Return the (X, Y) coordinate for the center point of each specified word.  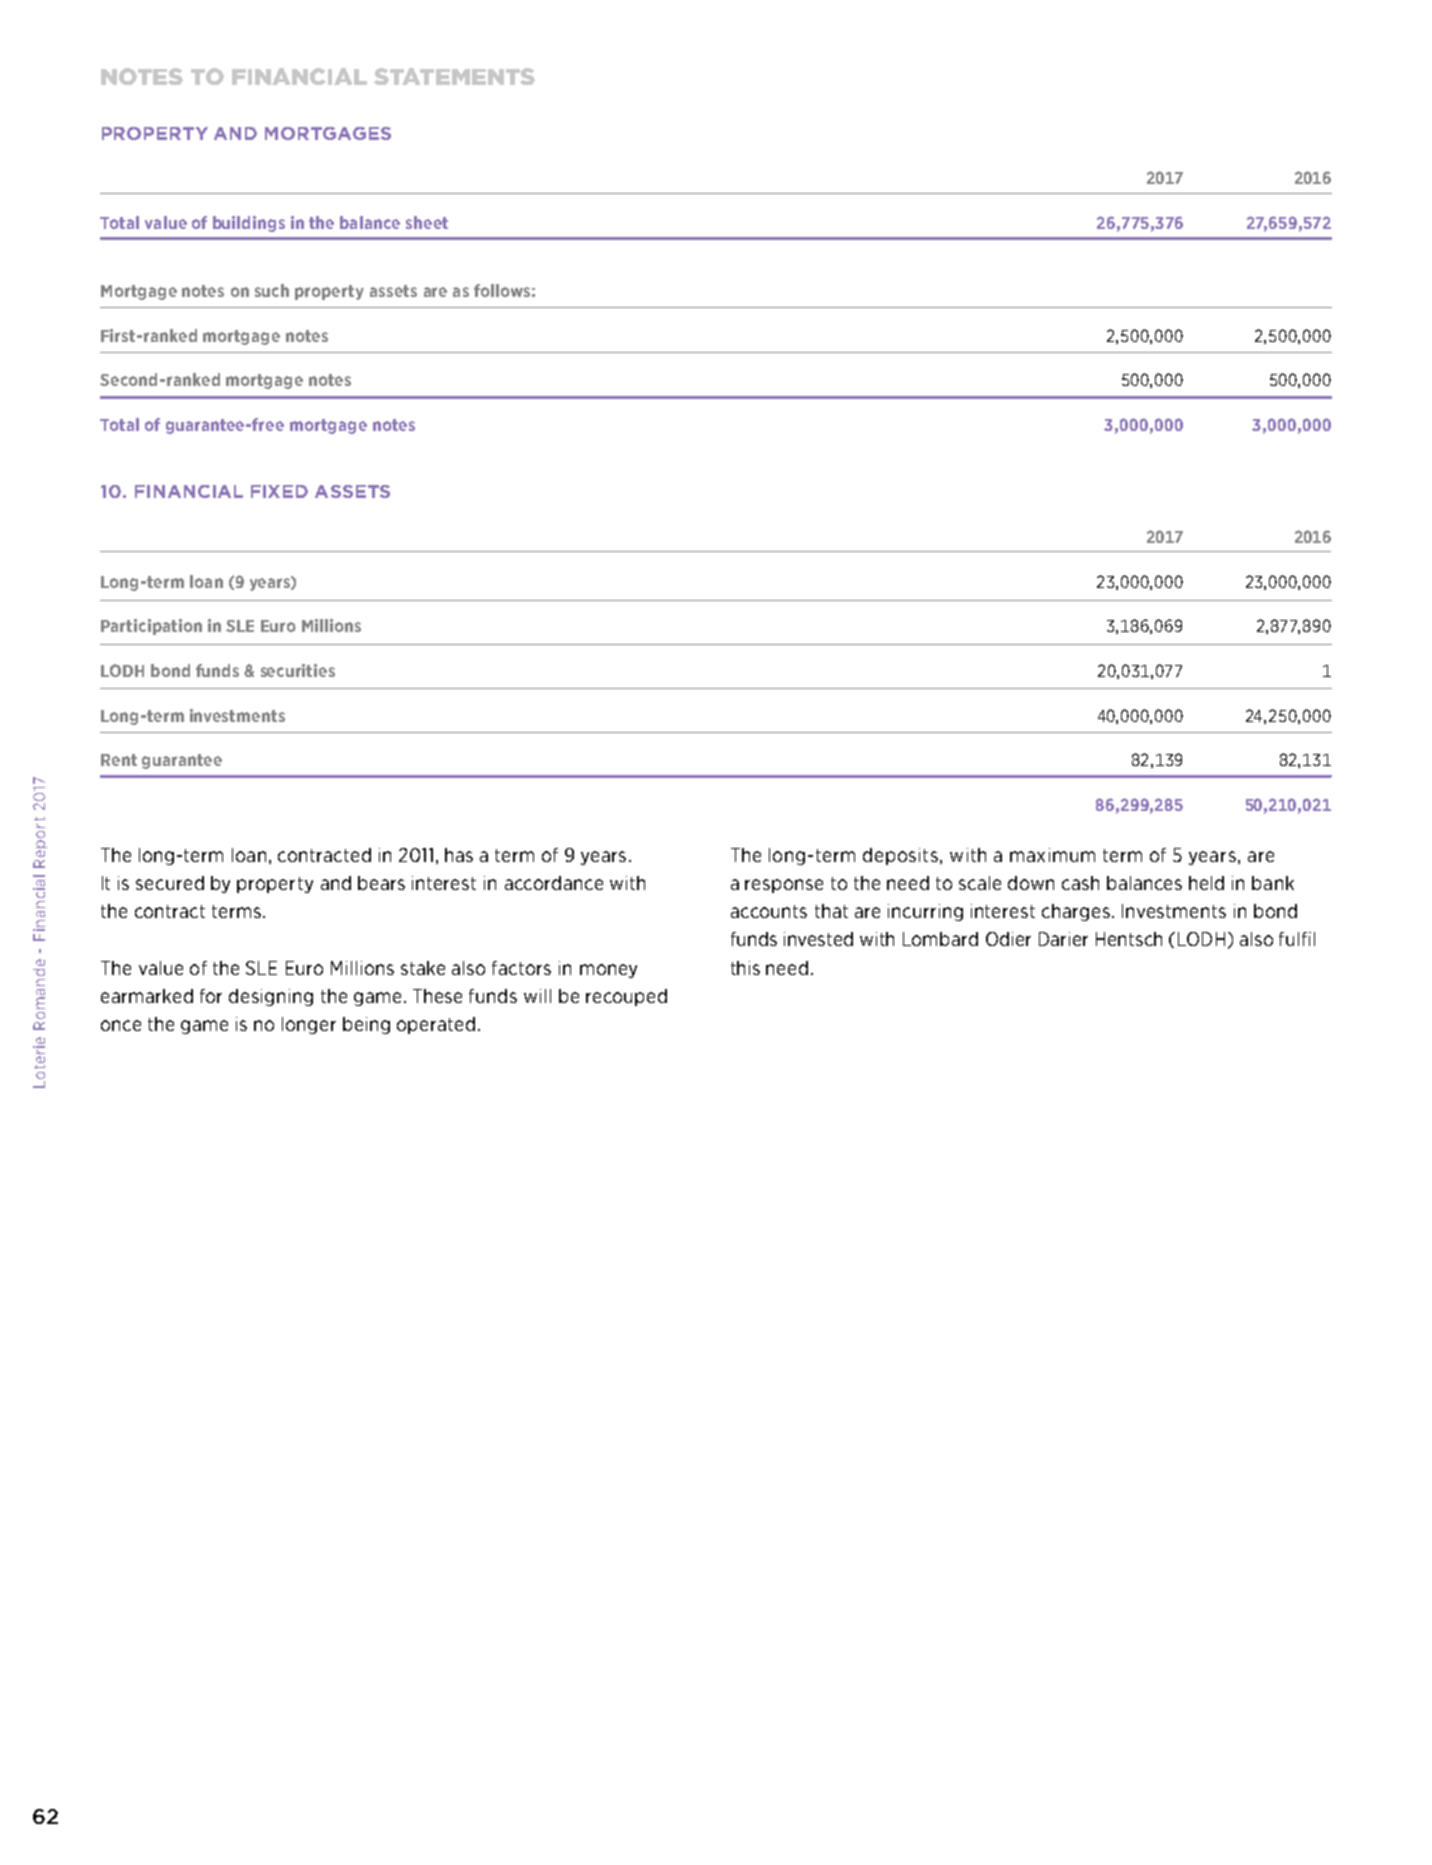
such (272, 290)
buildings (249, 224)
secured (170, 883)
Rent (119, 760)
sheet (427, 222)
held (1206, 883)
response (784, 886)
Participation (151, 627)
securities (298, 670)
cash (1080, 883)
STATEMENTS (454, 76)
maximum (1052, 855)
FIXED (279, 491)
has (459, 855)
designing (271, 997)
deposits (900, 856)
